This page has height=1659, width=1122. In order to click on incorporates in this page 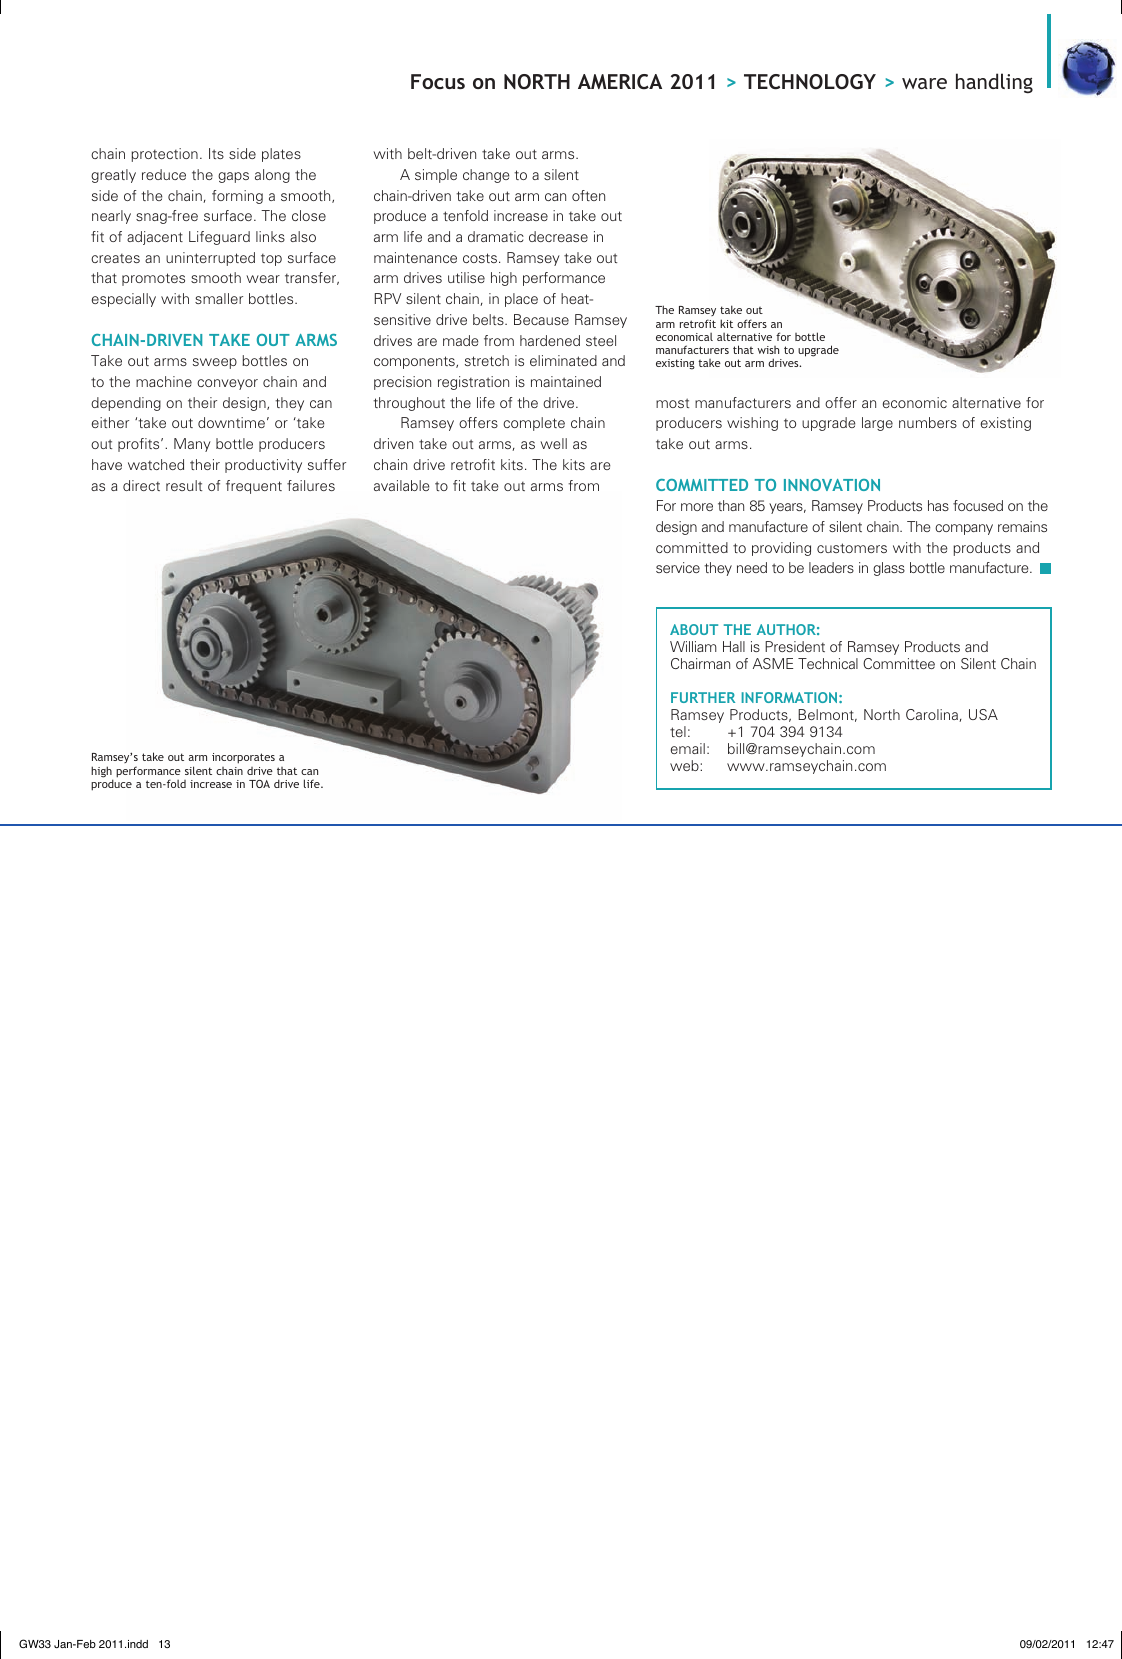, I will do `click(243, 758)`.
